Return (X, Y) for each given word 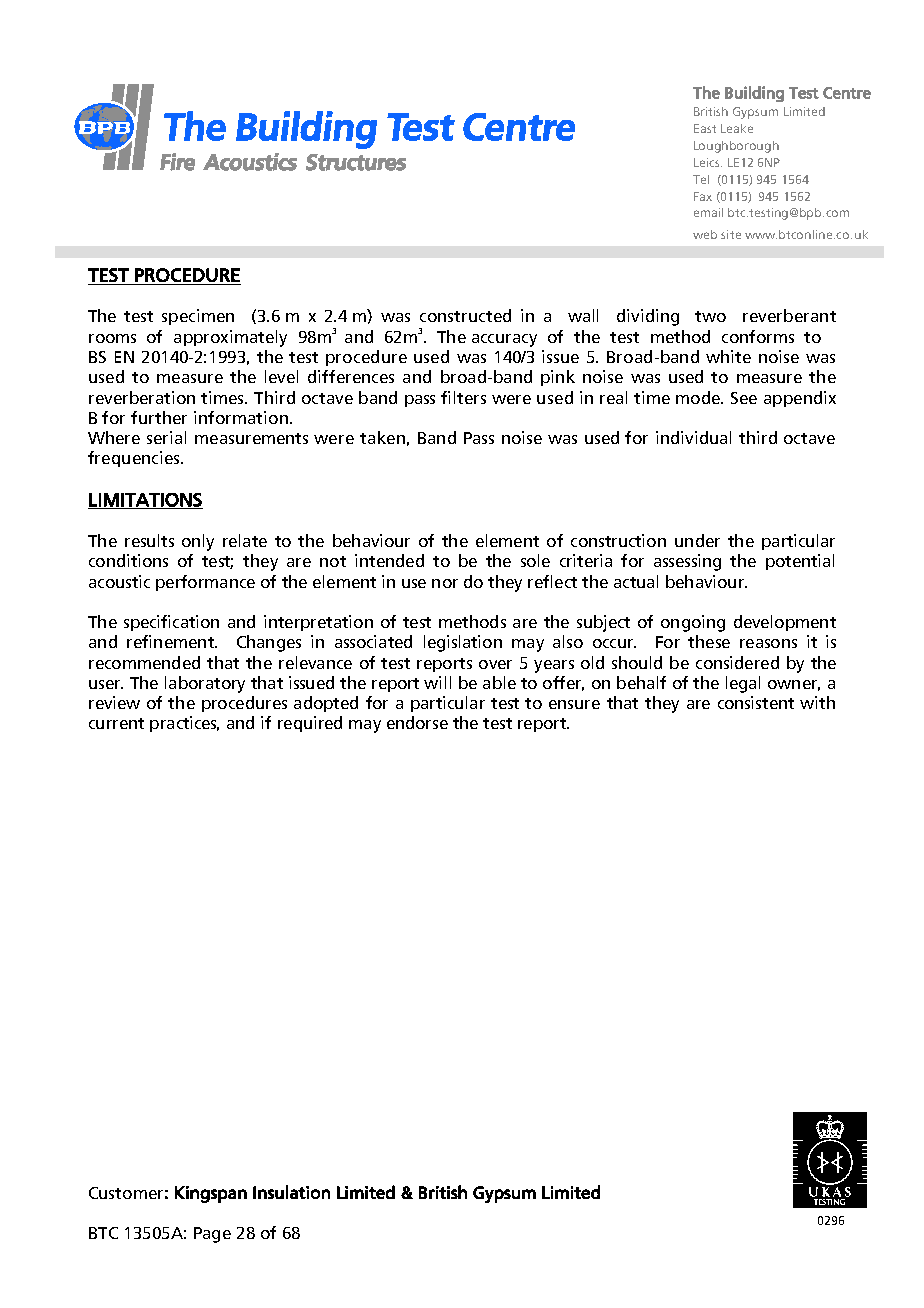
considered (737, 662)
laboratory (205, 684)
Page (212, 1235)
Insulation (291, 1192)
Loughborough (736, 147)
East (705, 128)
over (495, 664)
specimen (198, 317)
